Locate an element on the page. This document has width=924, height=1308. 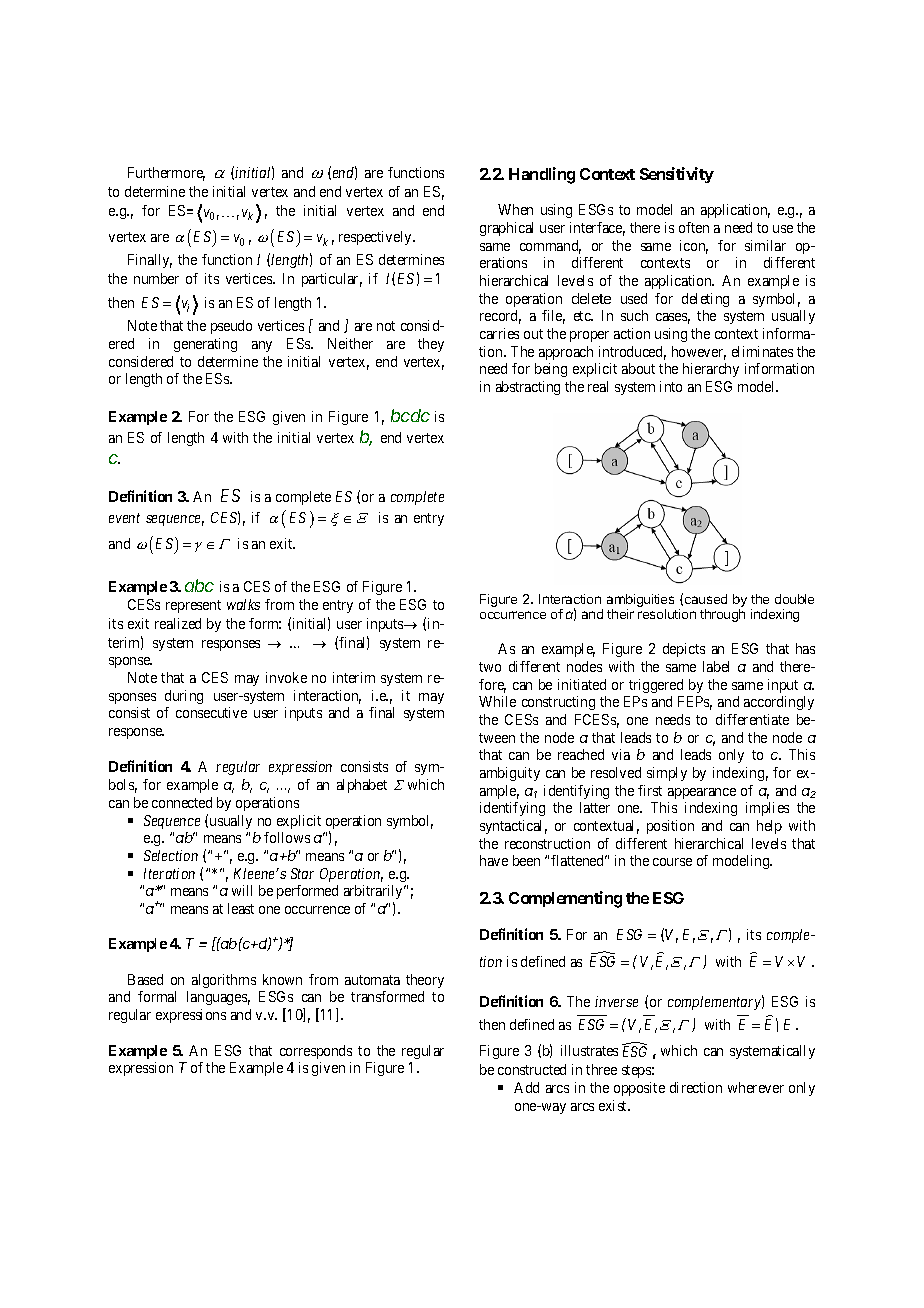
Add is located at coordinates (526, 1087).
